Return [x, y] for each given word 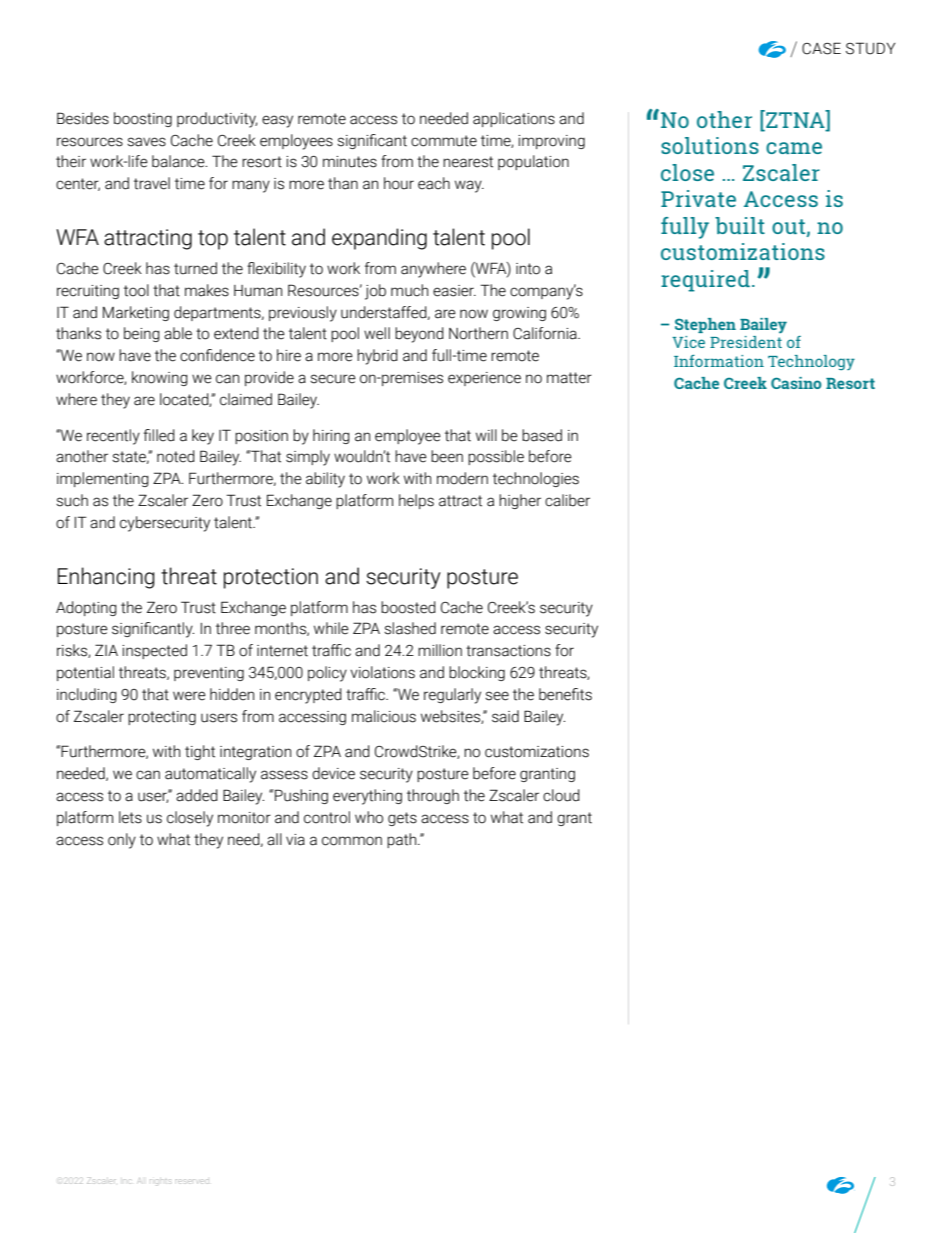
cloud [561, 795]
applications [514, 119]
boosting [143, 119]
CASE [821, 48]
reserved [193, 1181]
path [403, 840]
